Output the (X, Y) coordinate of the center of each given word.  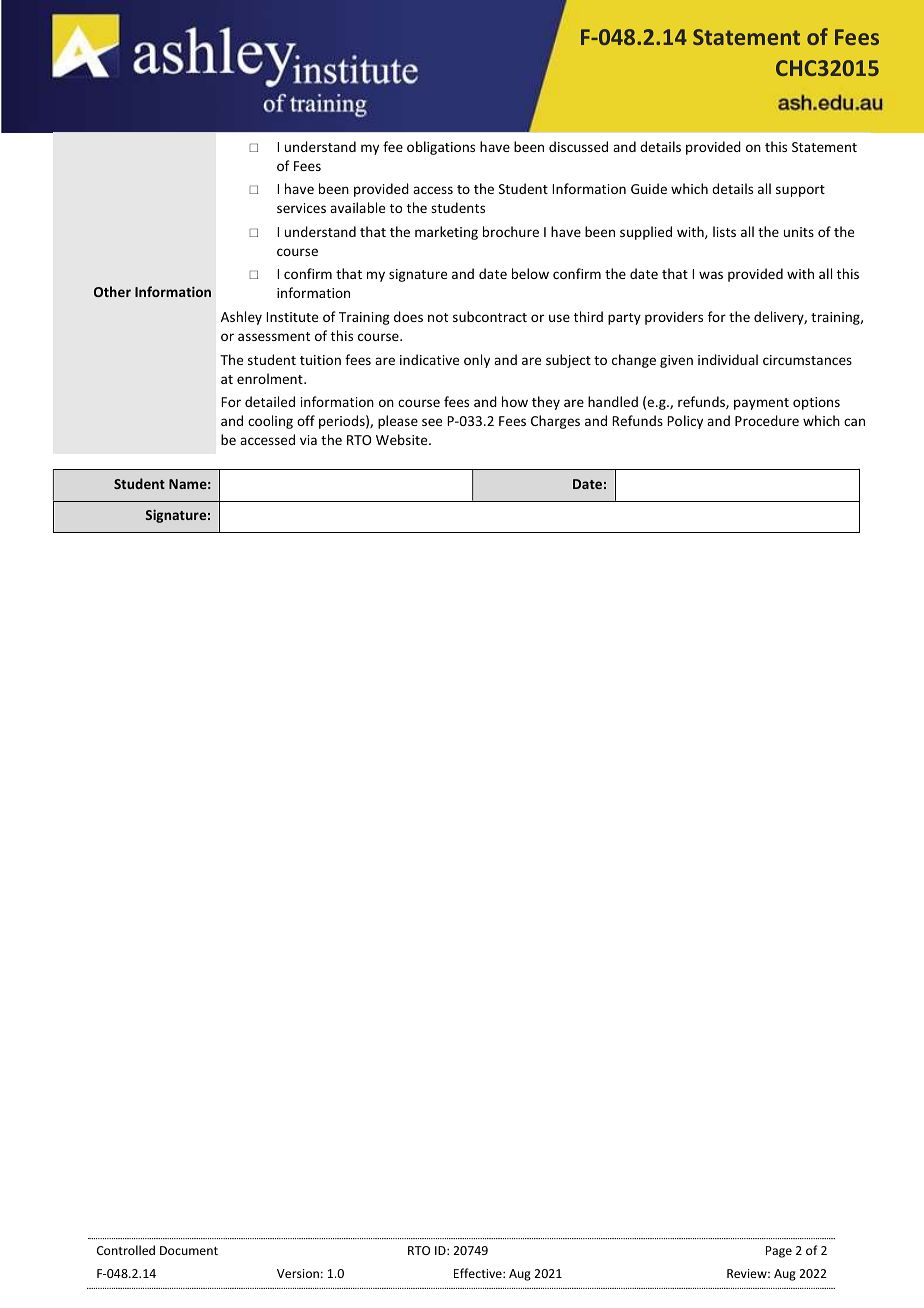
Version (298, 1273)
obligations (441, 148)
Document (189, 1250)
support (800, 191)
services (301, 208)
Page (779, 1252)
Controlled (126, 1250)
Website (403, 439)
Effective (479, 1273)
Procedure (767, 420)
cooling (270, 422)
